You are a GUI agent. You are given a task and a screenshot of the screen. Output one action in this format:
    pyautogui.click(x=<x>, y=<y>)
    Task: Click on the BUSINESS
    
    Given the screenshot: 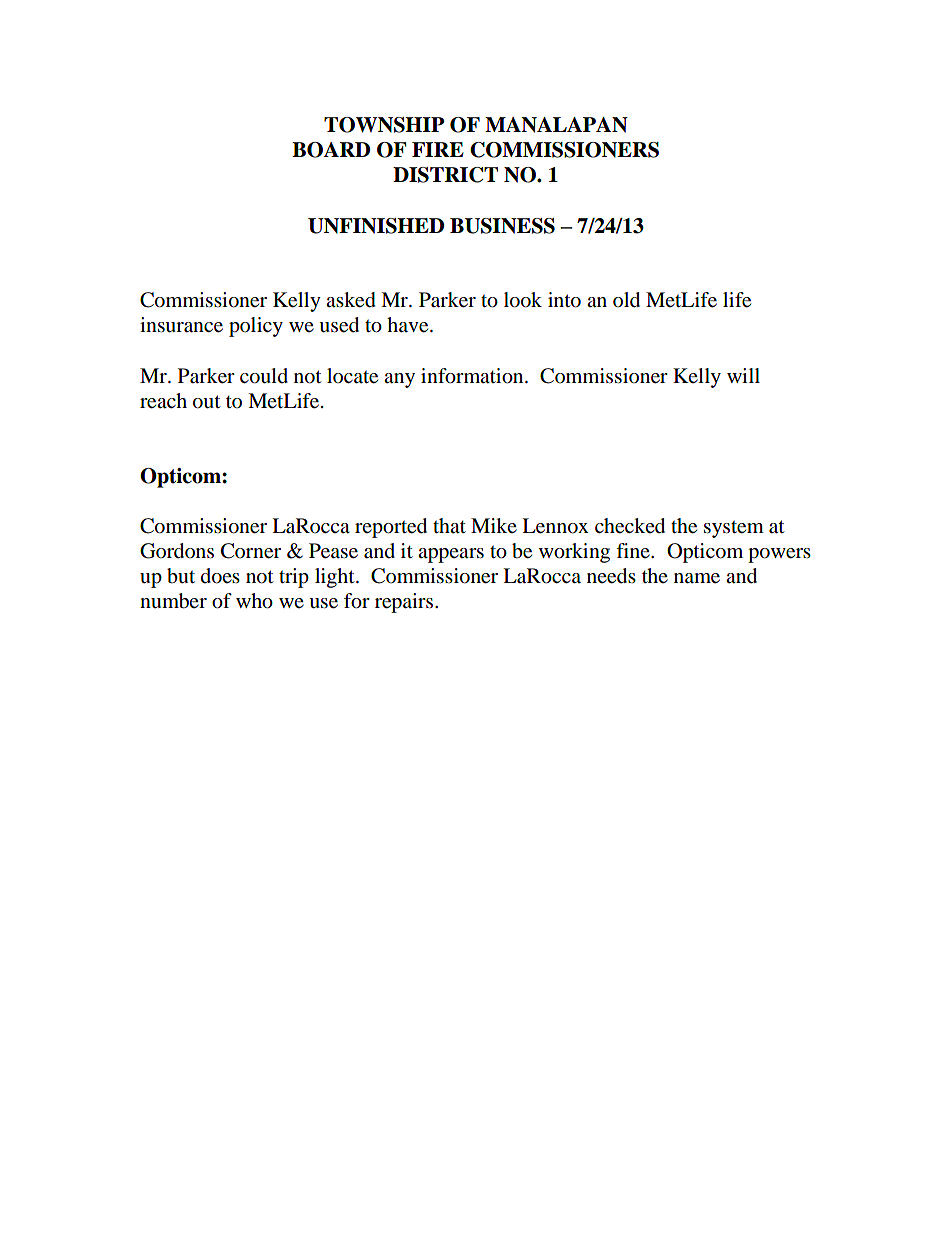 What is the action you would take?
    pyautogui.click(x=502, y=226)
